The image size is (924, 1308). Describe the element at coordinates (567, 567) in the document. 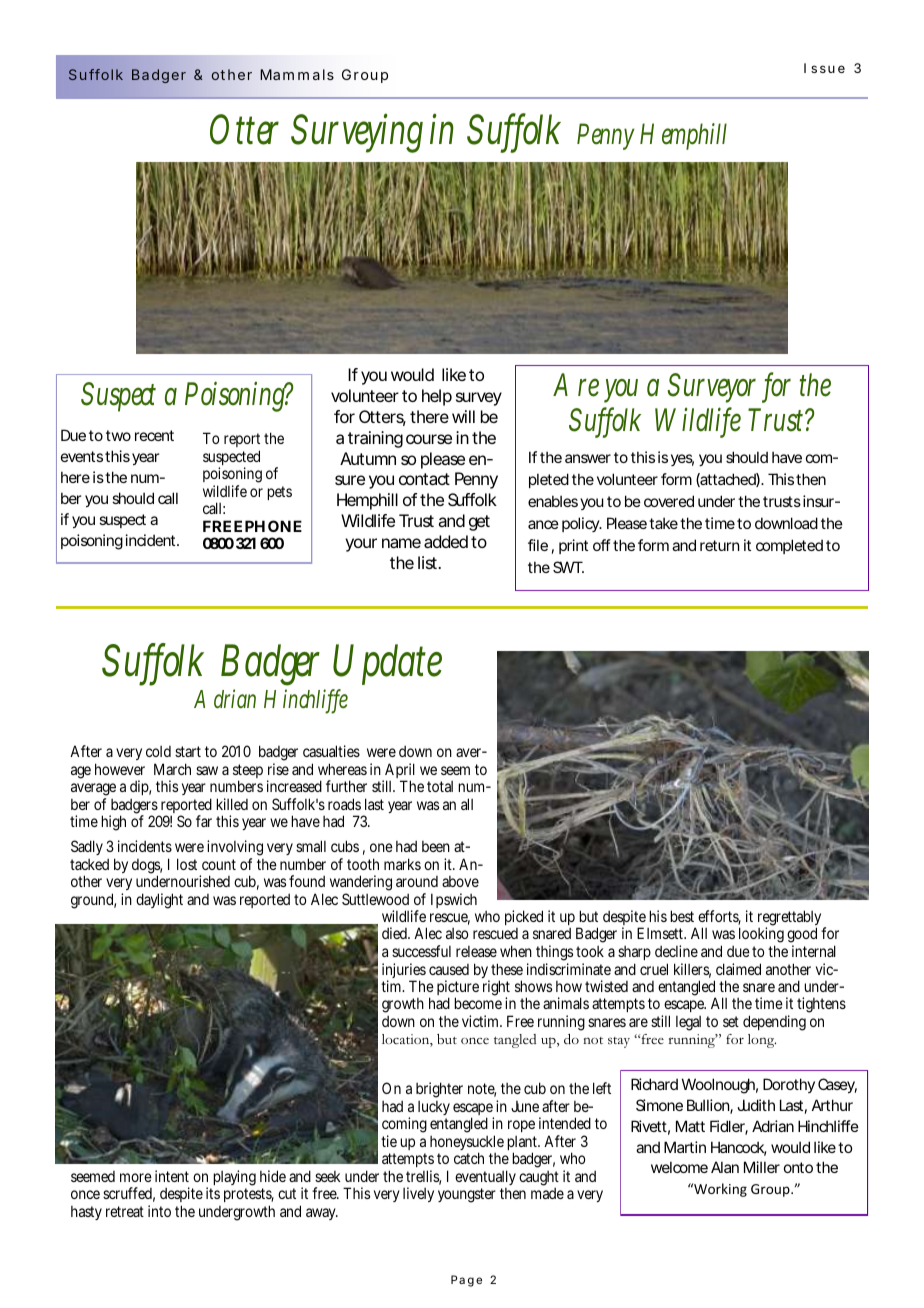

I see `SWT` at that location.
